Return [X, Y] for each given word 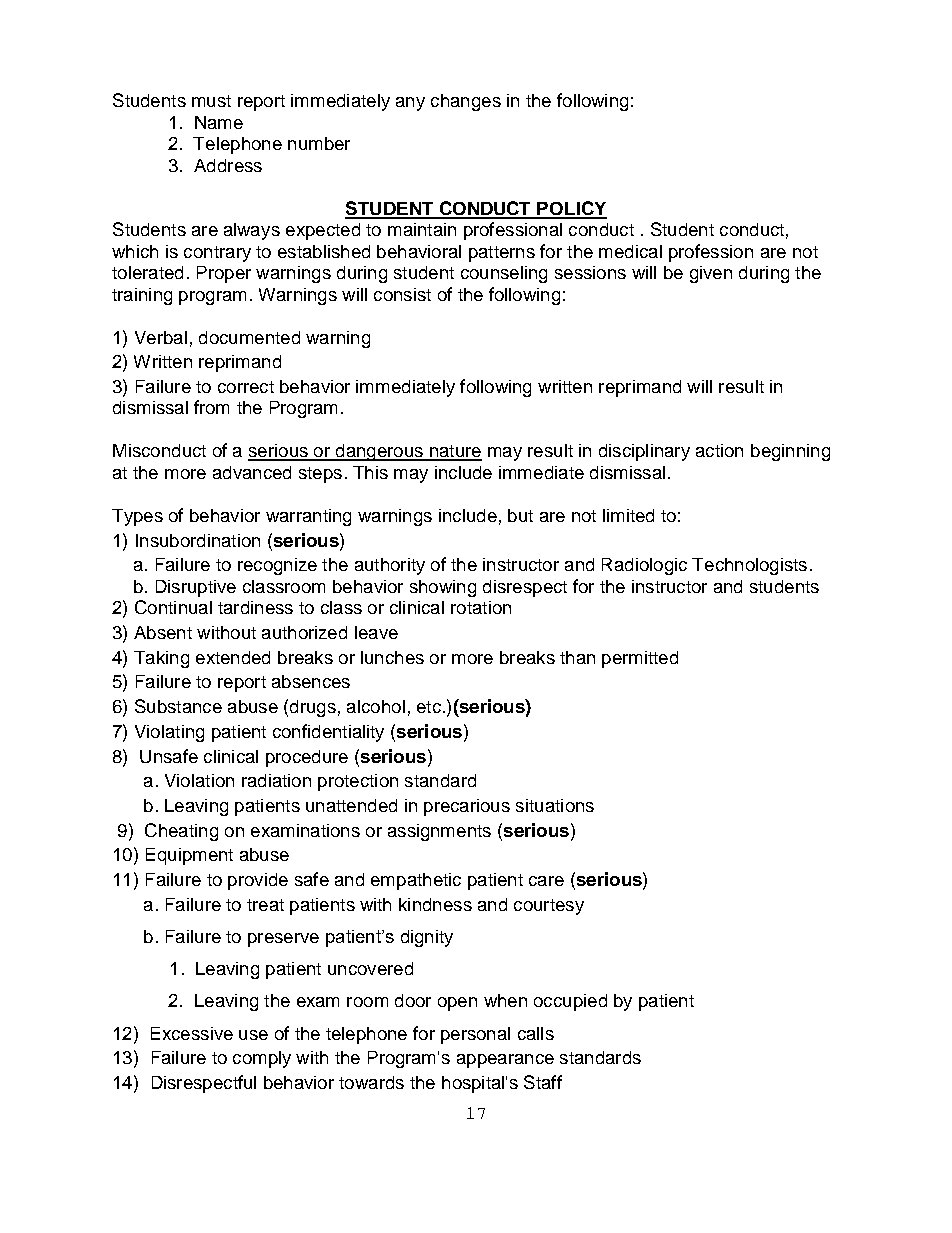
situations [555, 805]
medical [630, 251]
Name [219, 122]
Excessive [192, 1033]
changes [466, 102]
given [711, 274]
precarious [467, 807]
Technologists [749, 566]
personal [475, 1035]
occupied [570, 1002]
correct [246, 387]
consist [402, 294]
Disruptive [196, 588]
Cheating [181, 832]
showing [443, 588]
